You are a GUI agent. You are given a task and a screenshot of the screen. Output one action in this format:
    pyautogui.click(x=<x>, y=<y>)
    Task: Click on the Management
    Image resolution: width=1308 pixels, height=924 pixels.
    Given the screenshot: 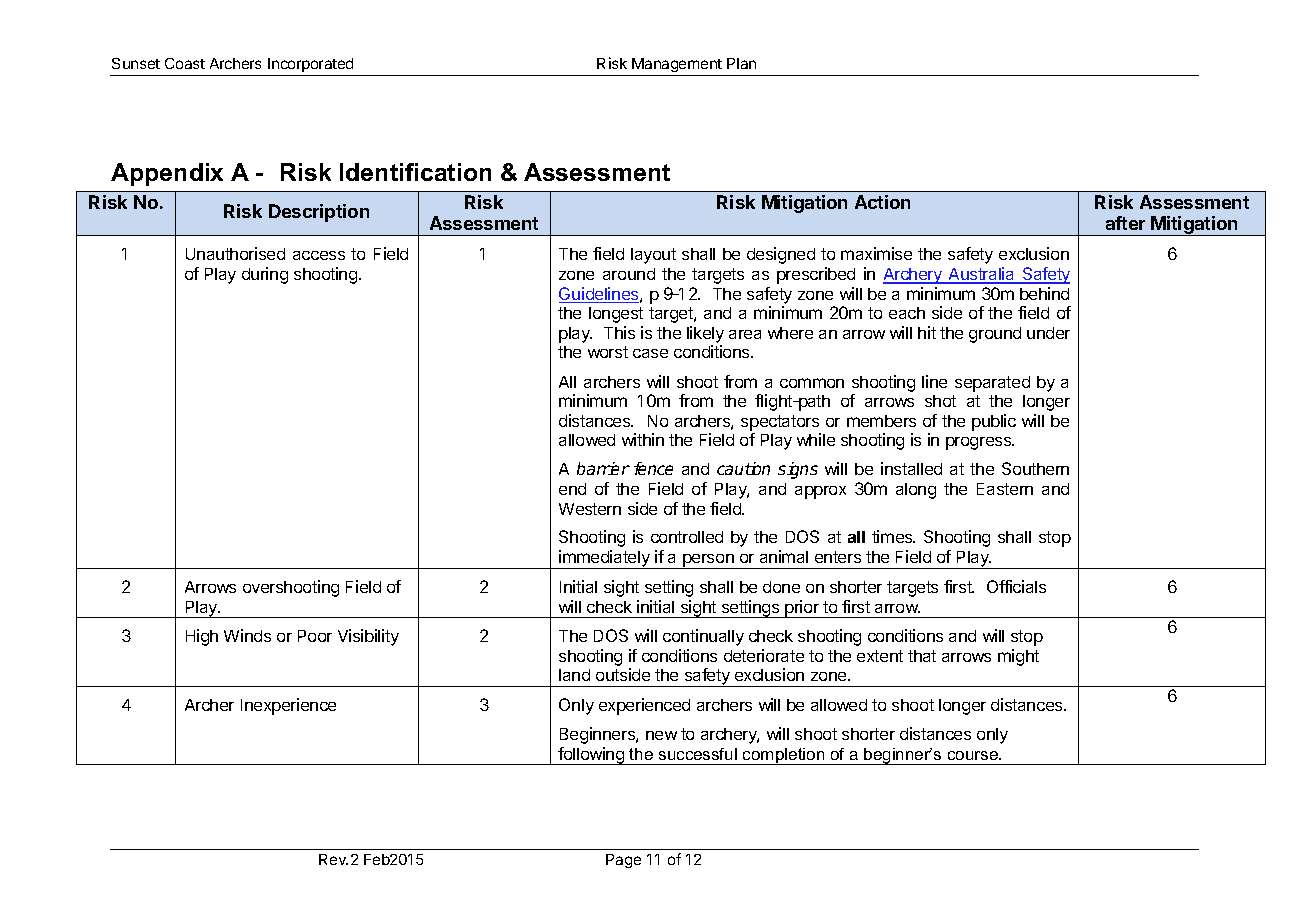 What is the action you would take?
    pyautogui.click(x=677, y=65)
